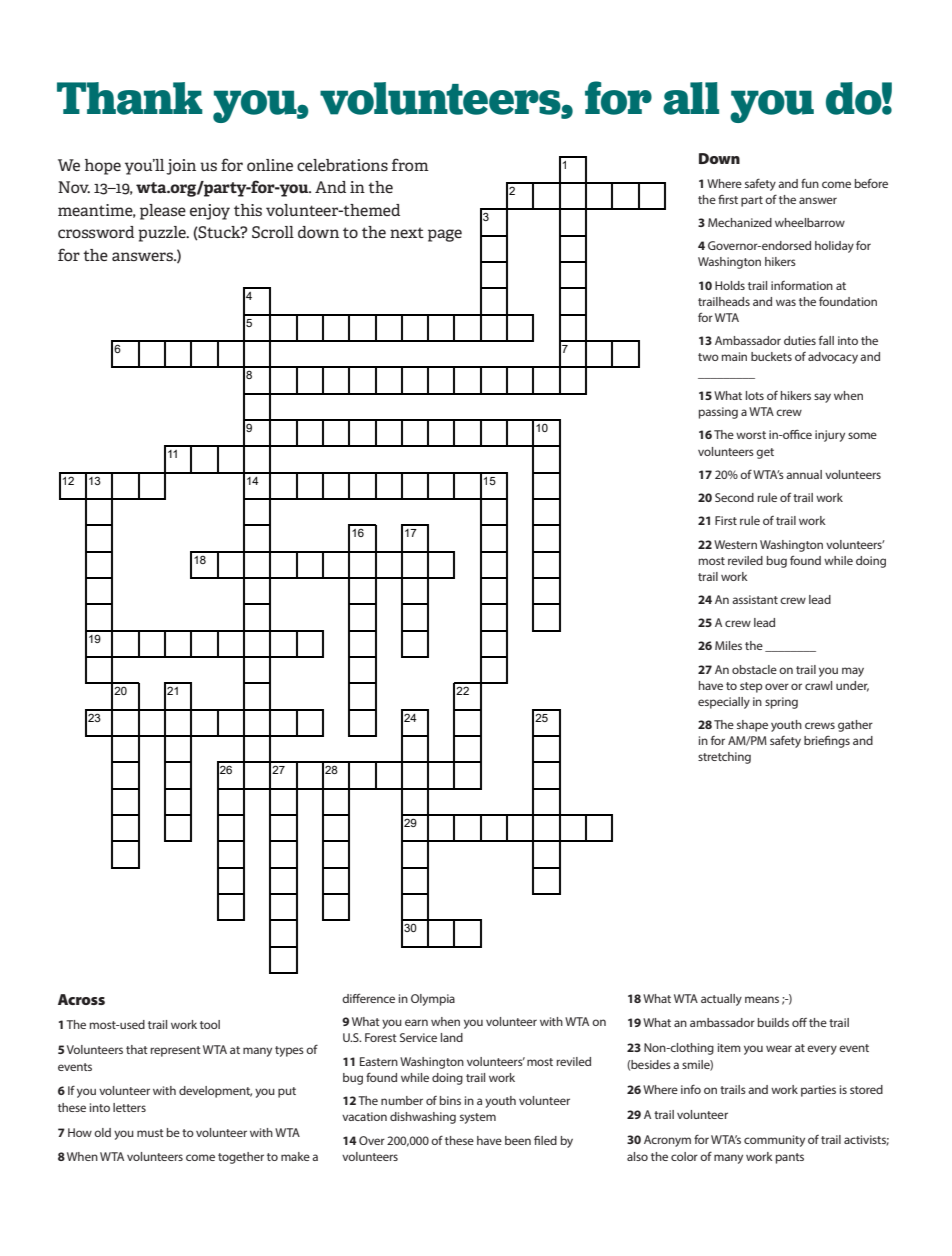 The height and width of the image is (1256, 952). I want to click on Miles, so click(728, 645).
